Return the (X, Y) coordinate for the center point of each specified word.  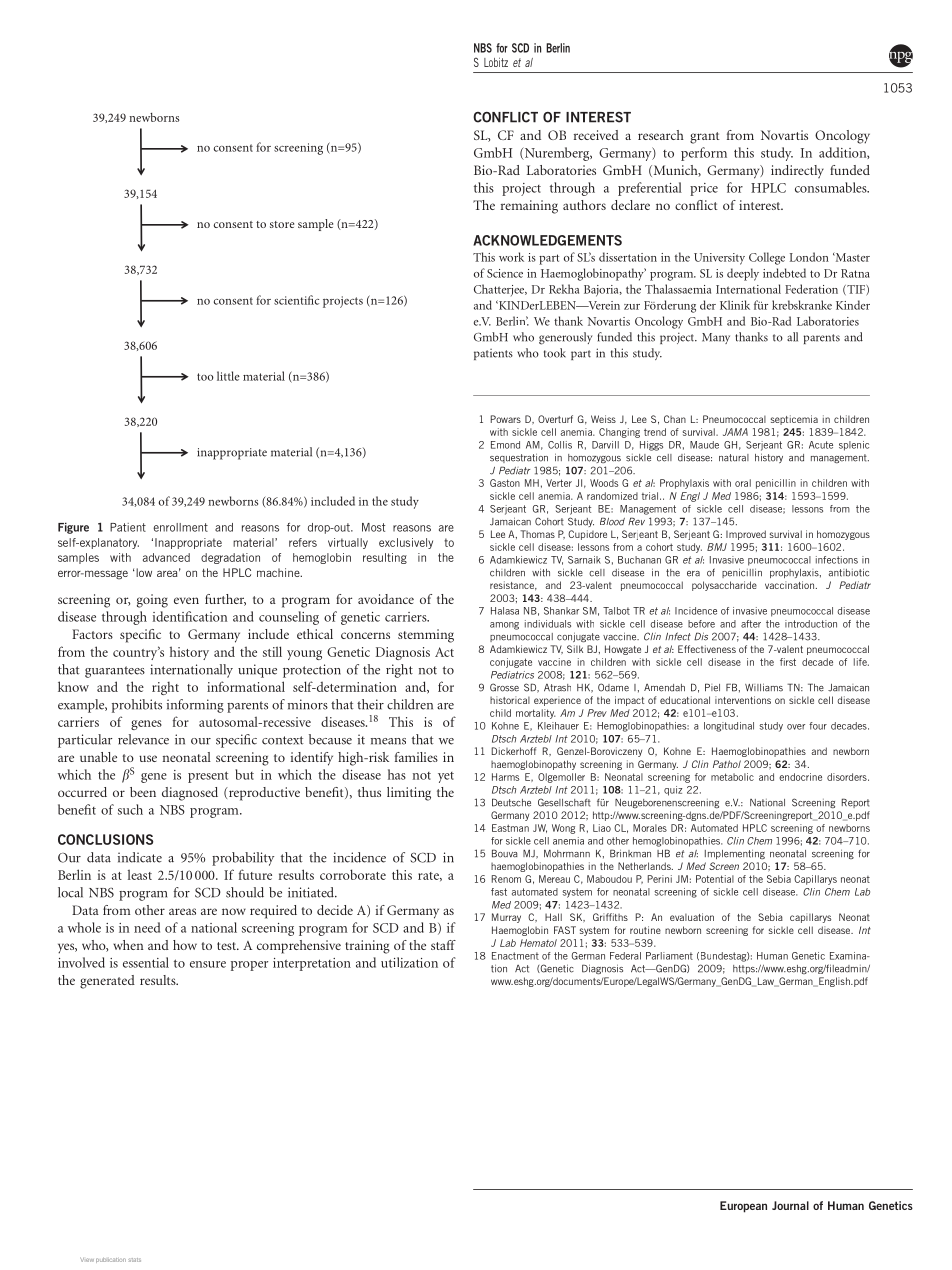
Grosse (504, 687)
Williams (764, 687)
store (282, 224)
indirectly (797, 171)
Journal (790, 1205)
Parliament (669, 956)
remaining (529, 207)
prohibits (137, 706)
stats (134, 1260)
